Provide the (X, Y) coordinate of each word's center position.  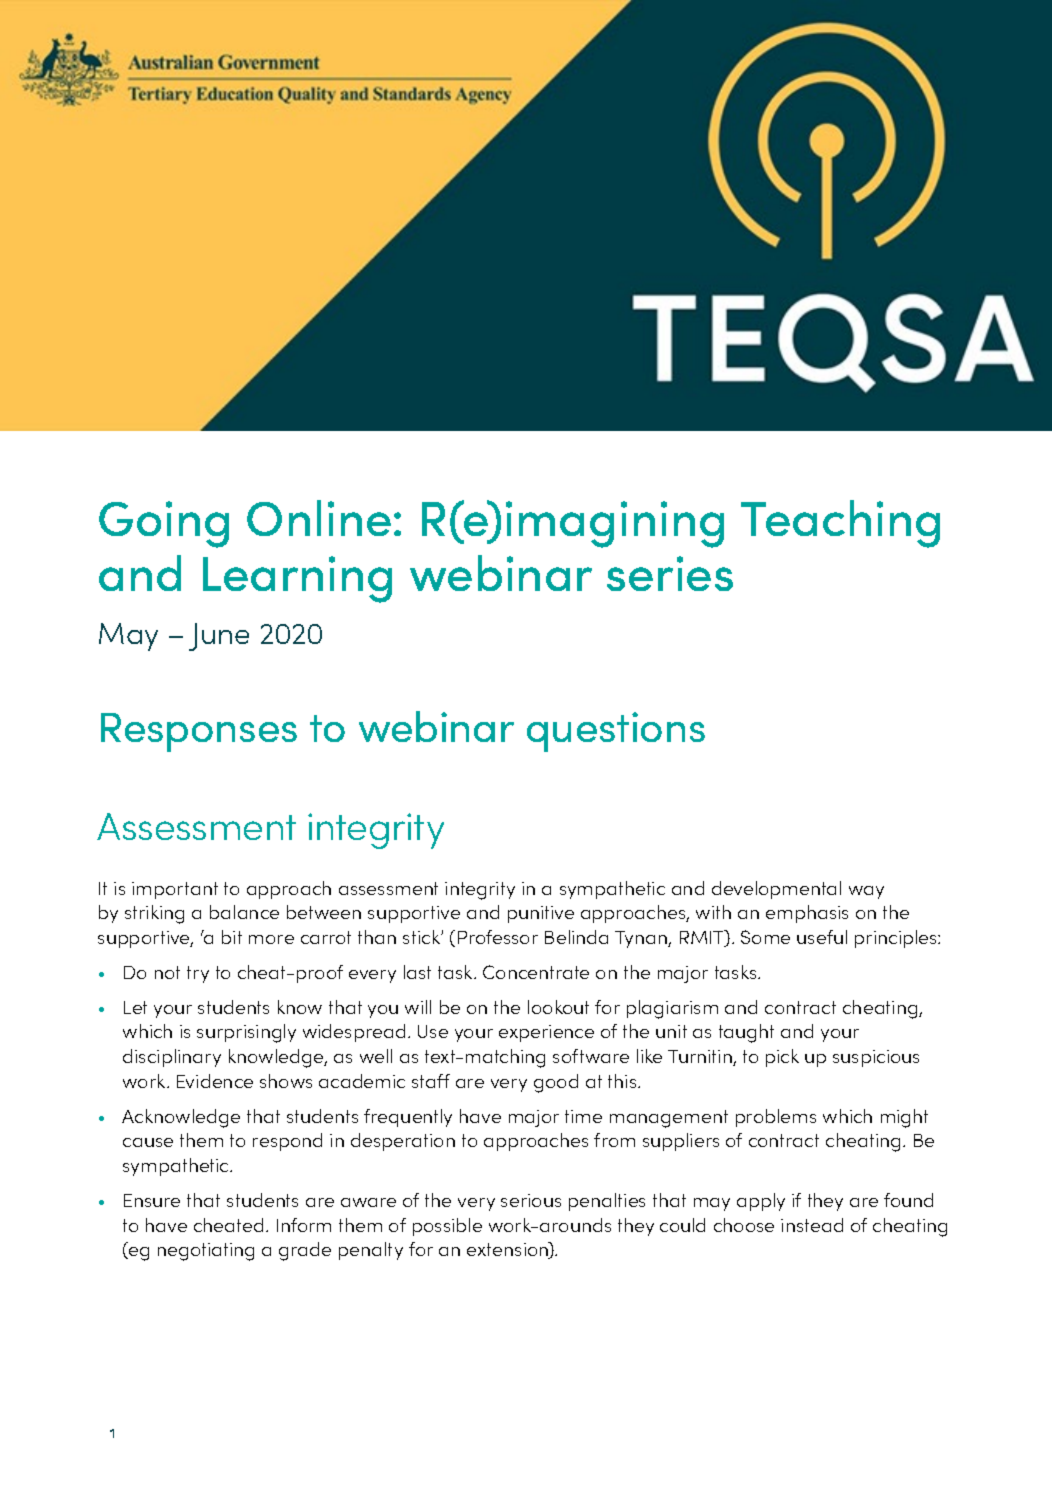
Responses (199, 732)
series (670, 573)
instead (812, 1225)
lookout (558, 1007)
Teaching (840, 524)
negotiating (206, 1252)
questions (616, 732)
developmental (776, 890)
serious (531, 1200)
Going (164, 524)
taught (746, 1033)
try (198, 974)
